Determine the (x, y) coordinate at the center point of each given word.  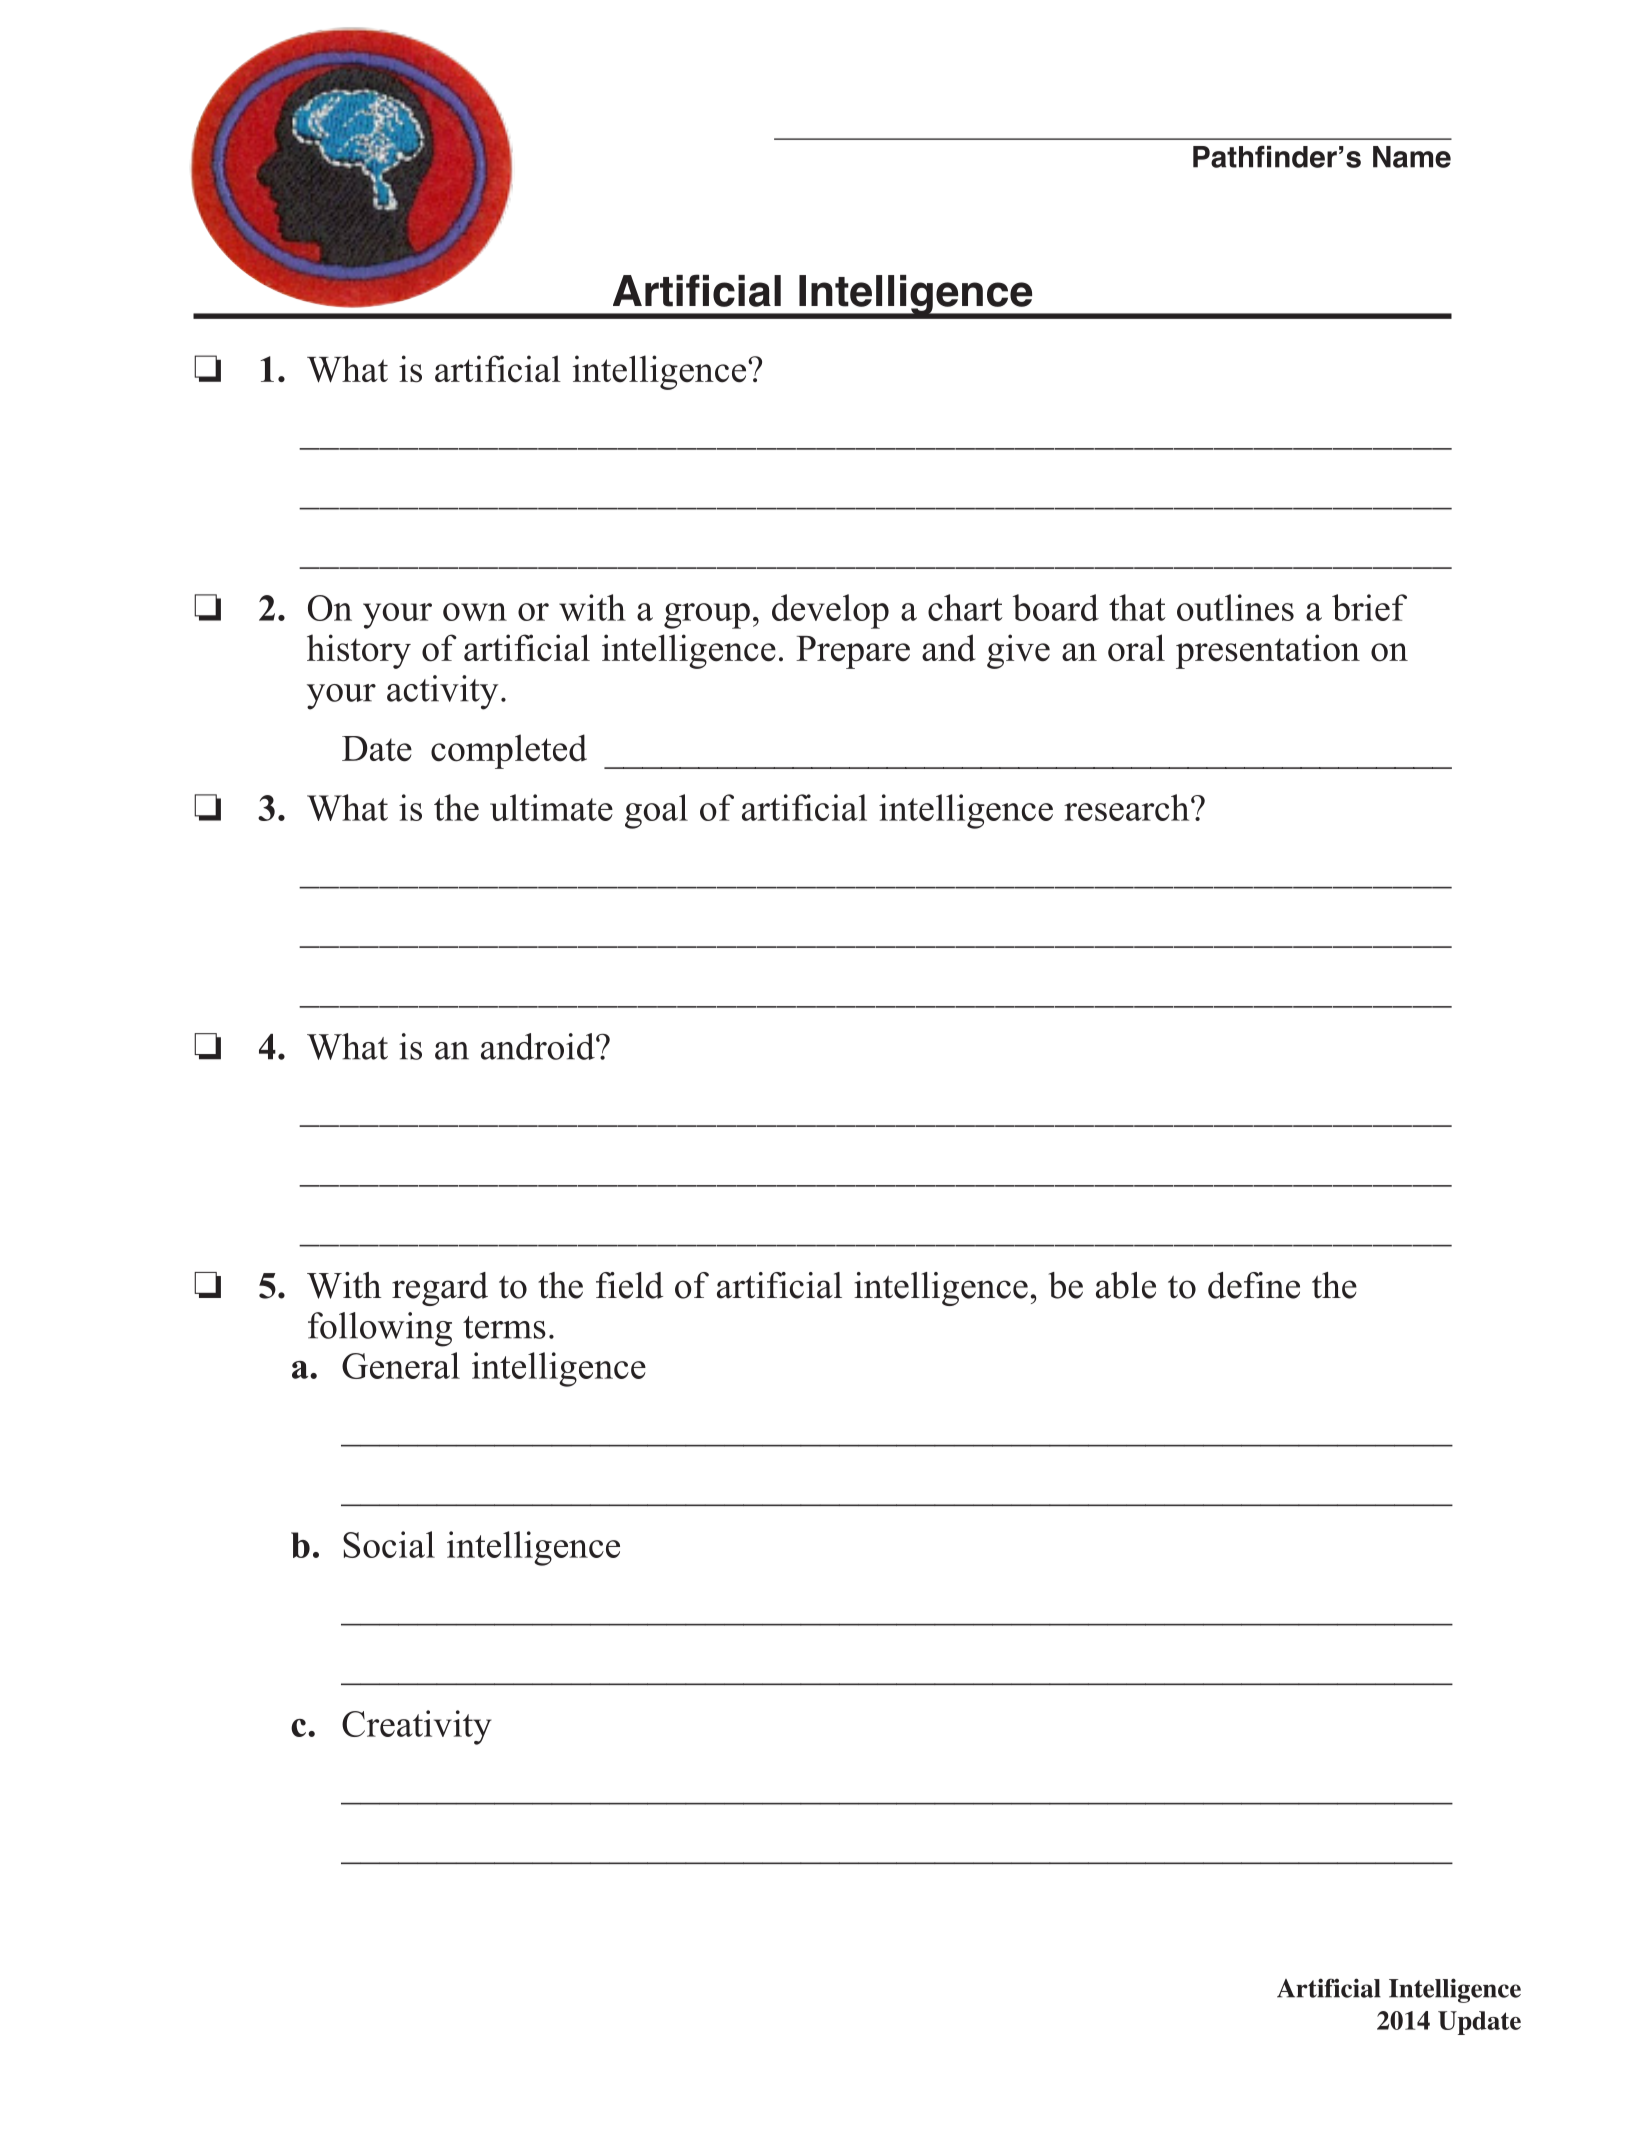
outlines (1235, 607)
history (359, 651)
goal (656, 811)
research (1128, 807)
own (475, 612)
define (1254, 1285)
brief (1369, 607)
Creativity (417, 1727)
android (539, 1046)
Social (389, 1544)
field (629, 1285)
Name (1412, 157)
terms (504, 1327)
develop (830, 611)
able (1126, 1285)
